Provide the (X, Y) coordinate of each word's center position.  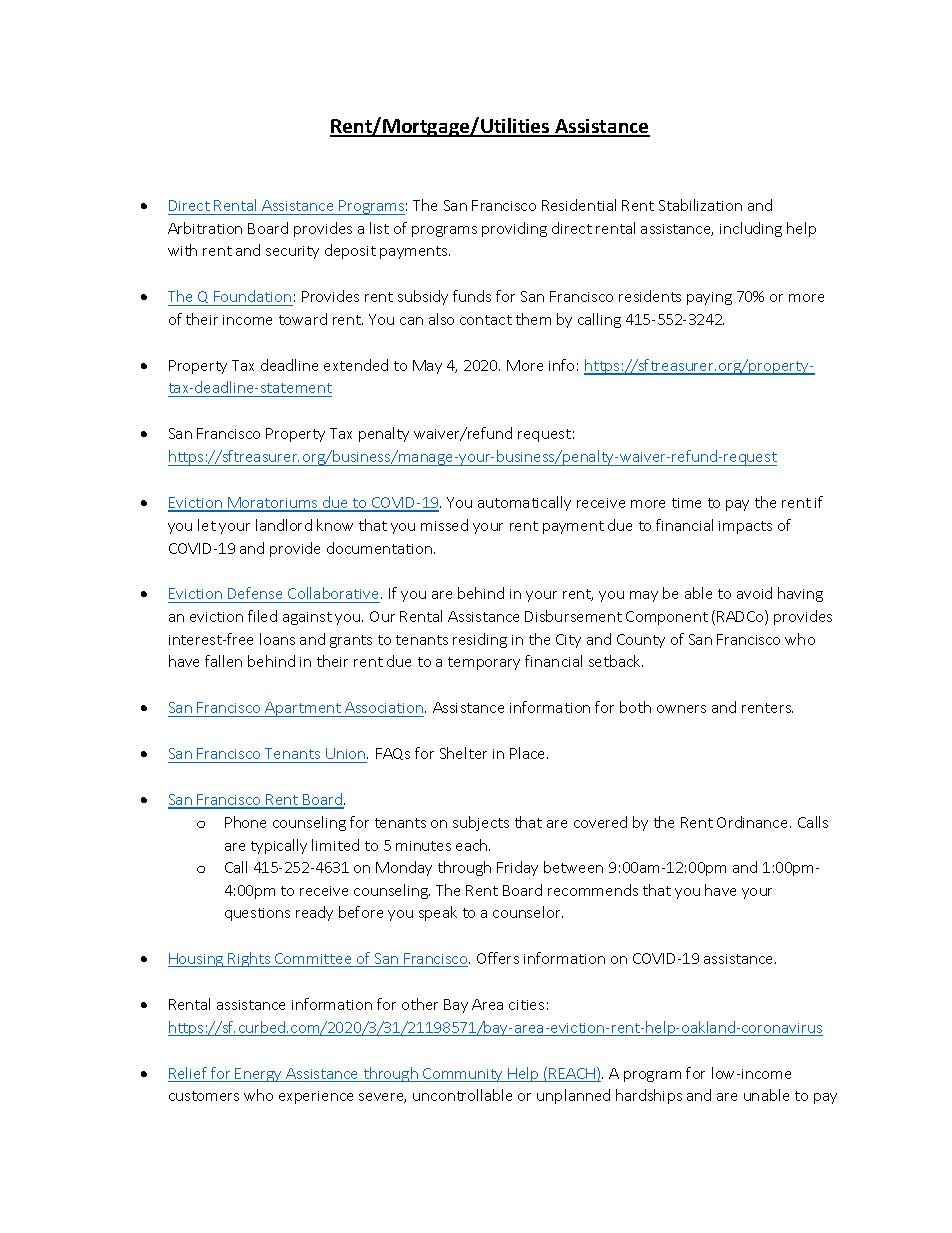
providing (514, 229)
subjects (481, 823)
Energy (259, 1075)
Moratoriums (273, 504)
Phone (245, 822)
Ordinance (754, 822)
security (292, 252)
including (751, 229)
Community (463, 1075)
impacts (745, 527)
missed (444, 525)
